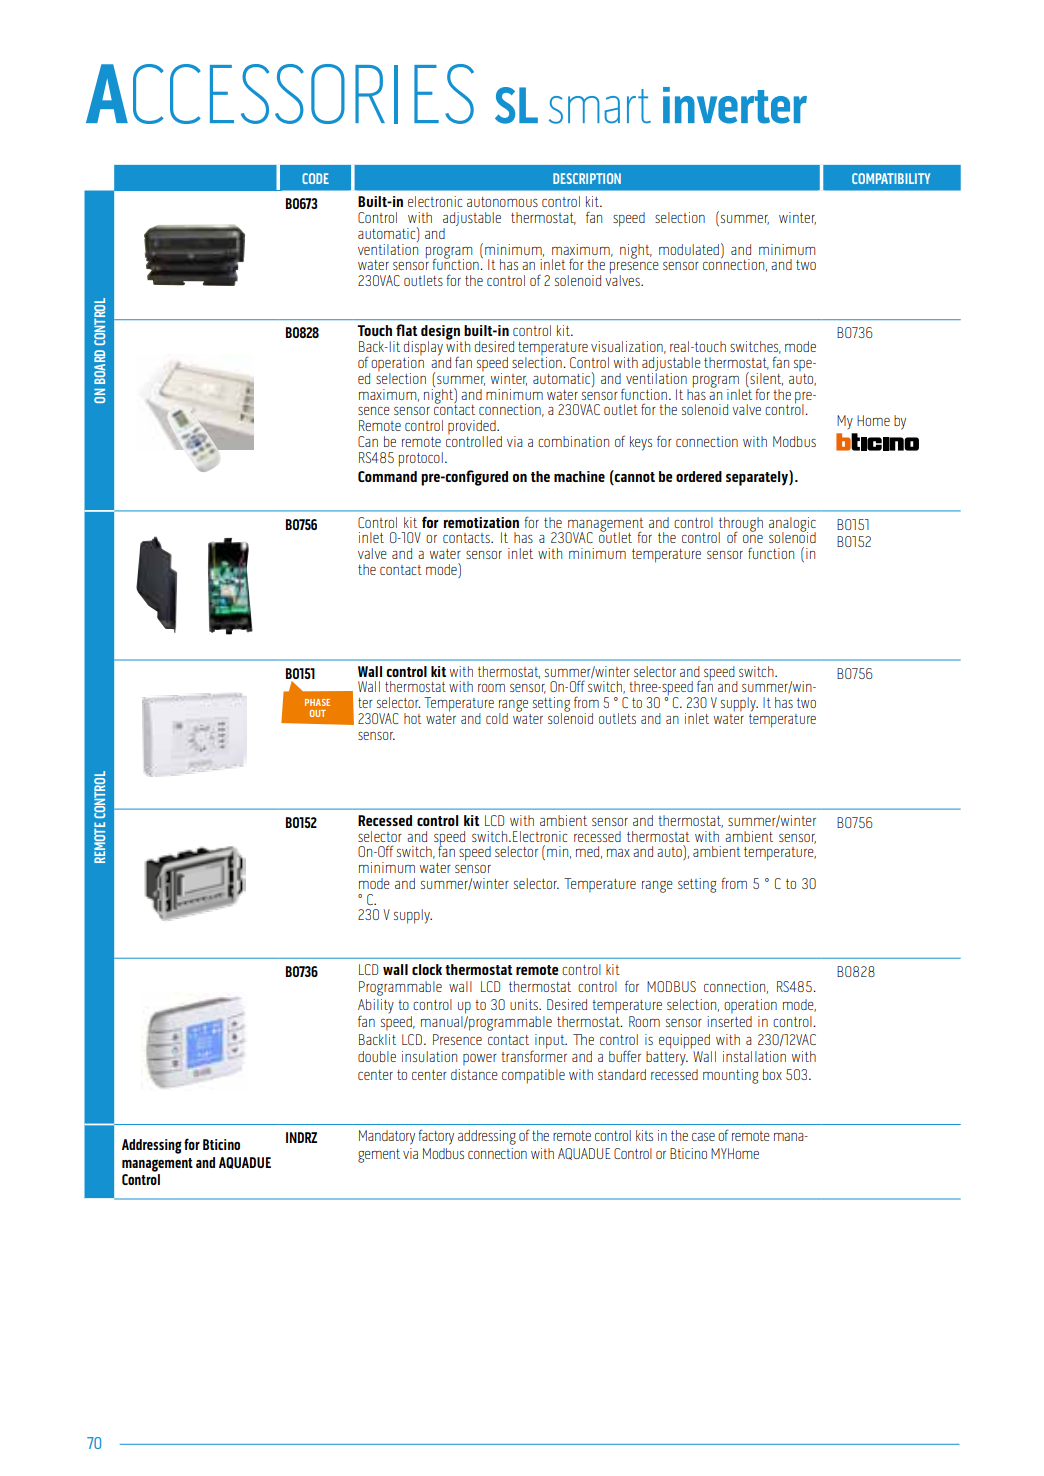 The height and width of the document is (1476, 1044). I want to click on smart, so click(600, 106).
